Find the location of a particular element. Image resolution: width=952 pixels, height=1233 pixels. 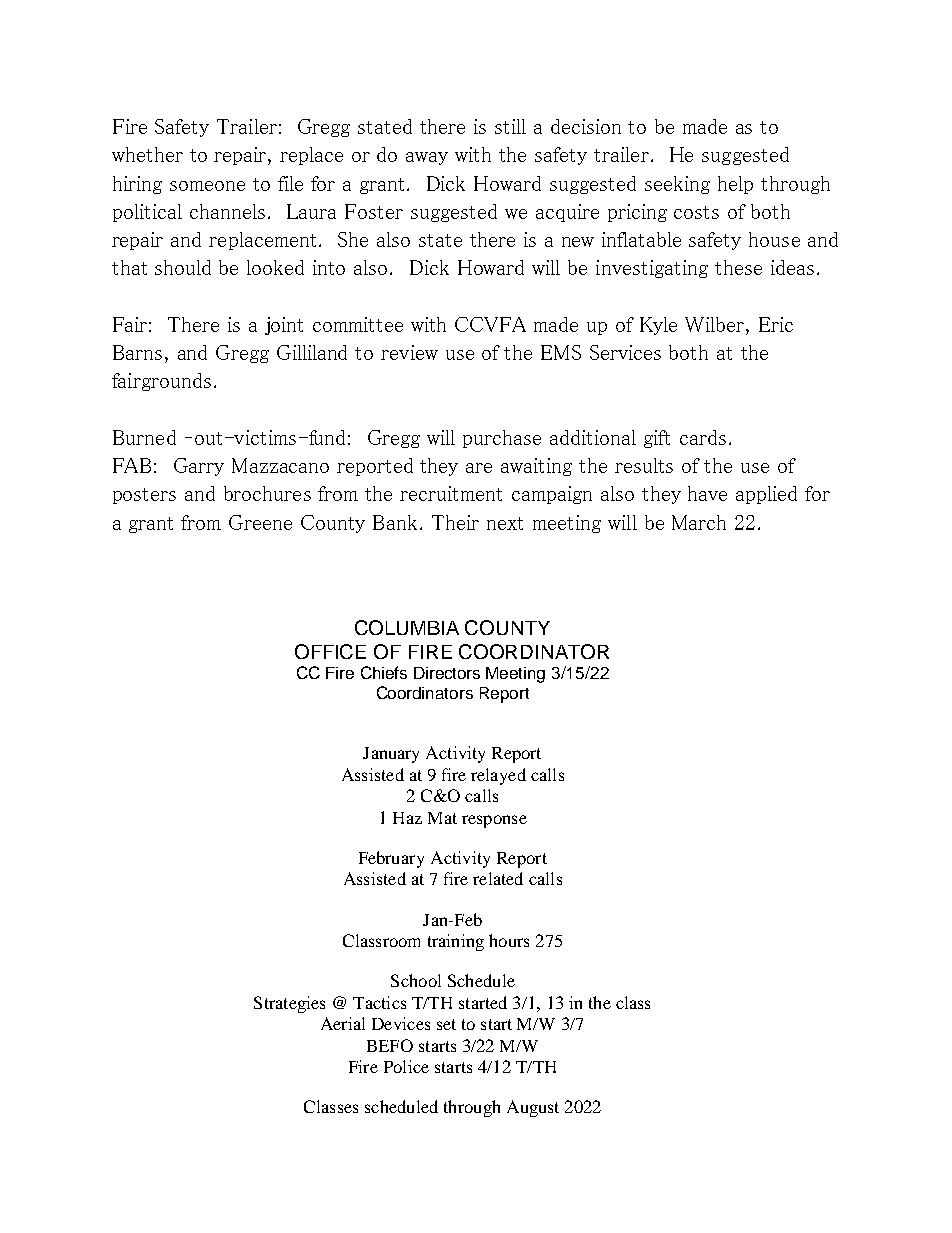

COLUMBIA is located at coordinates (407, 627).
